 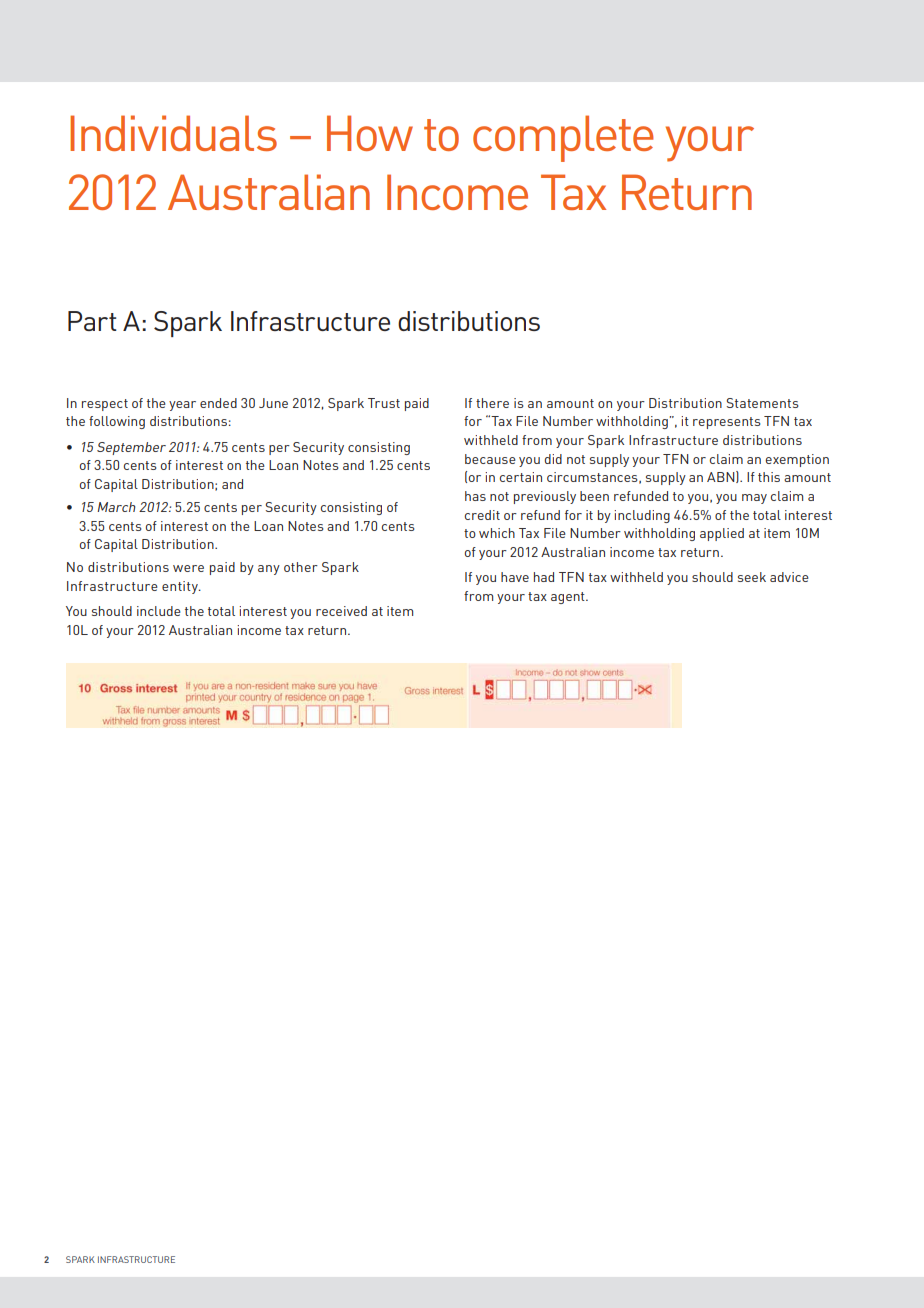 What do you see at coordinates (515, 577) in the screenshot?
I see `have` at bounding box center [515, 577].
